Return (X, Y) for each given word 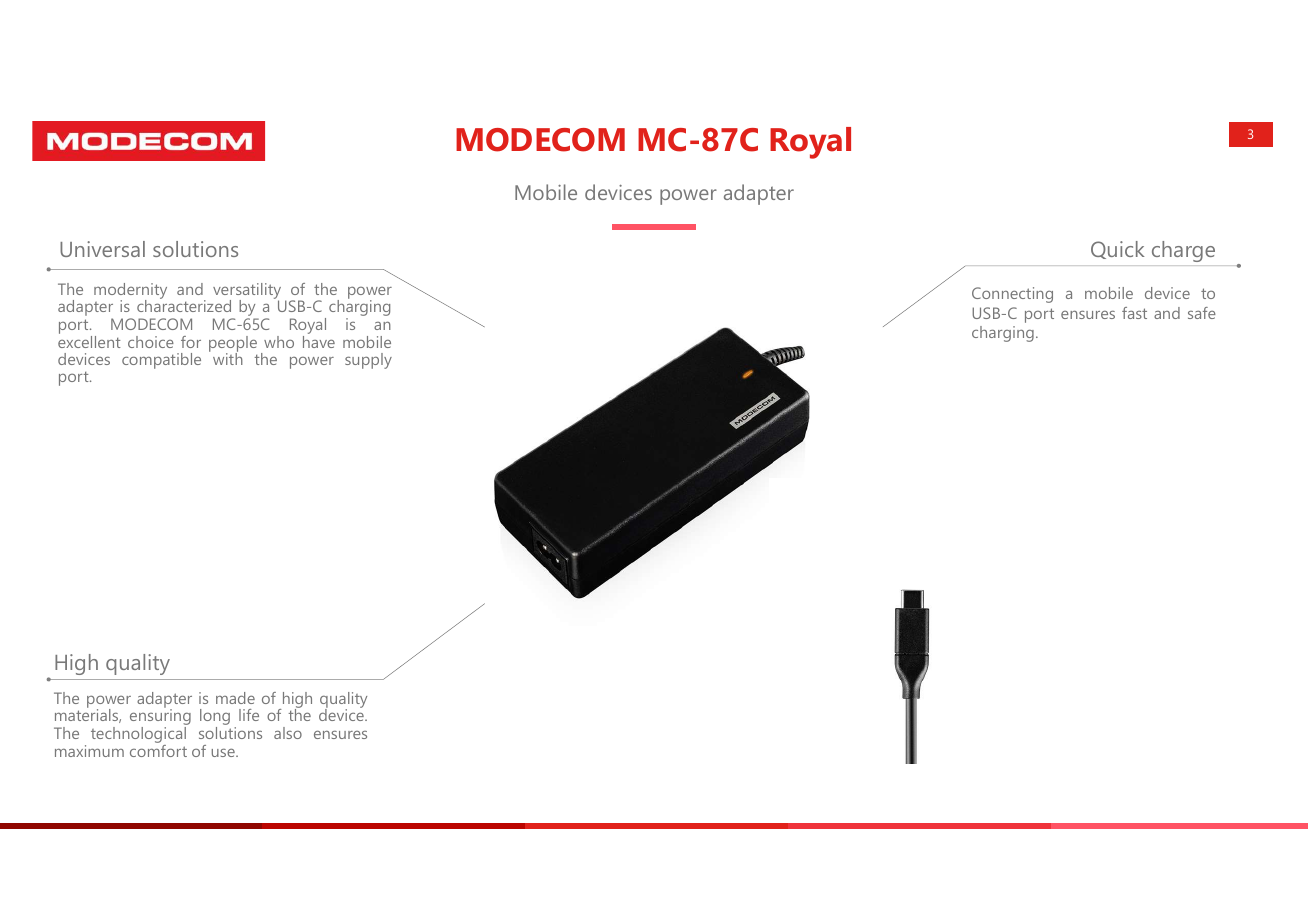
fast (1134, 313)
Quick (1117, 250)
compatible (161, 361)
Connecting (1012, 295)
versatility (247, 292)
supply (368, 361)
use (224, 752)
